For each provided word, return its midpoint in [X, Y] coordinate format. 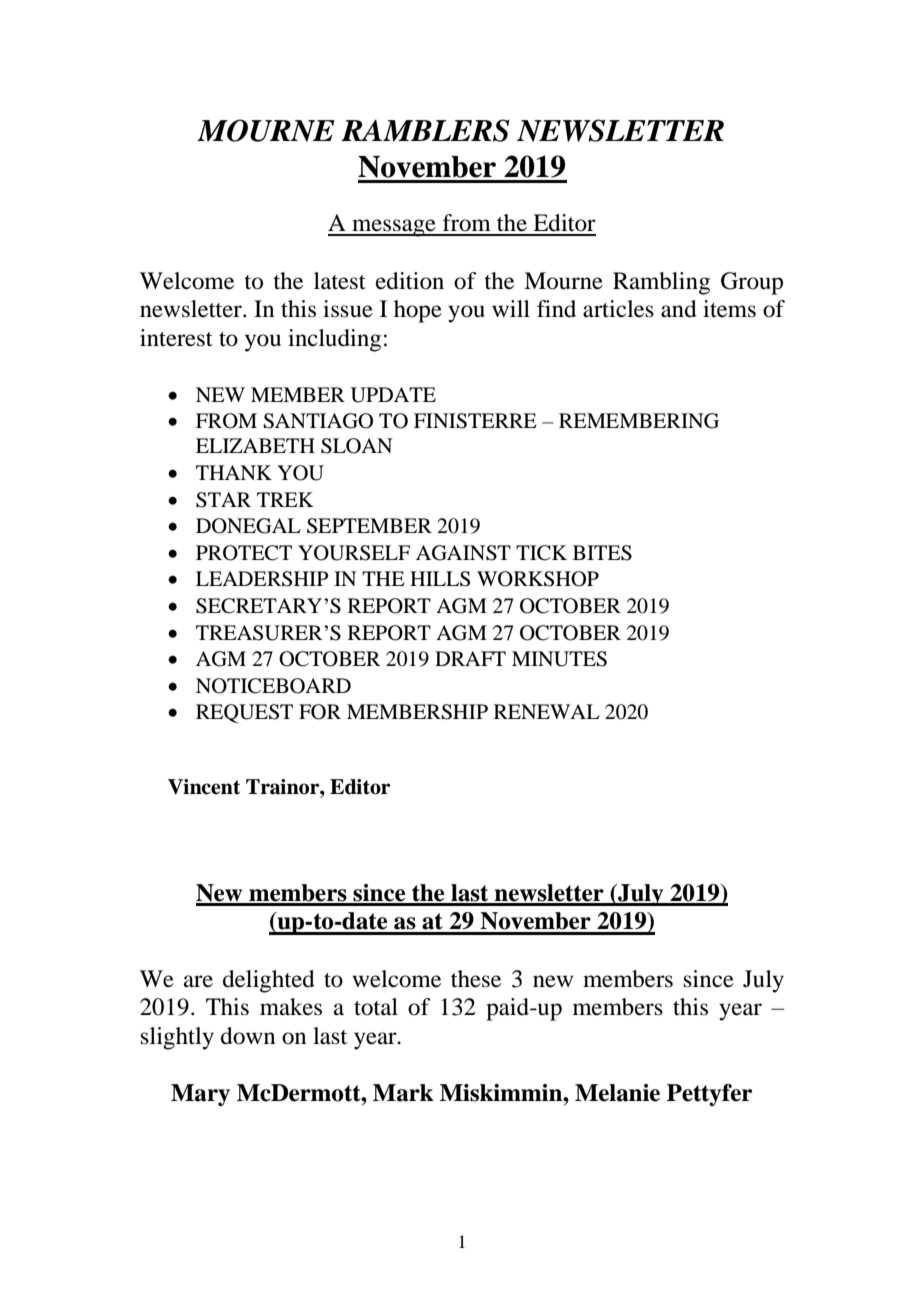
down [248, 1036]
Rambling [661, 283]
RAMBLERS [425, 130]
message [394, 228]
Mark [403, 1093]
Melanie [617, 1093]
